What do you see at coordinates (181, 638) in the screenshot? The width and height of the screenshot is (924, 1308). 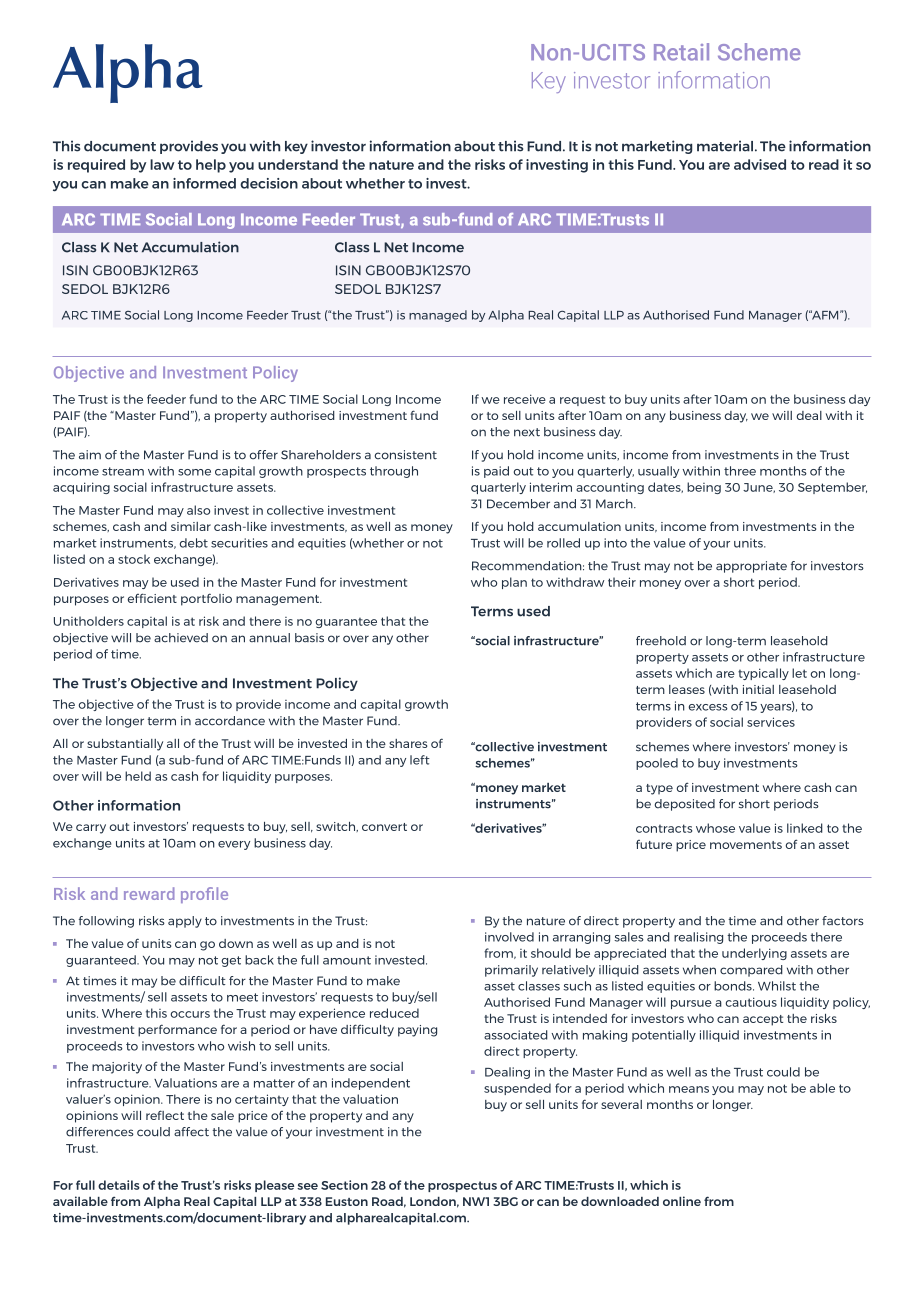 I see `achieved` at bounding box center [181, 638].
